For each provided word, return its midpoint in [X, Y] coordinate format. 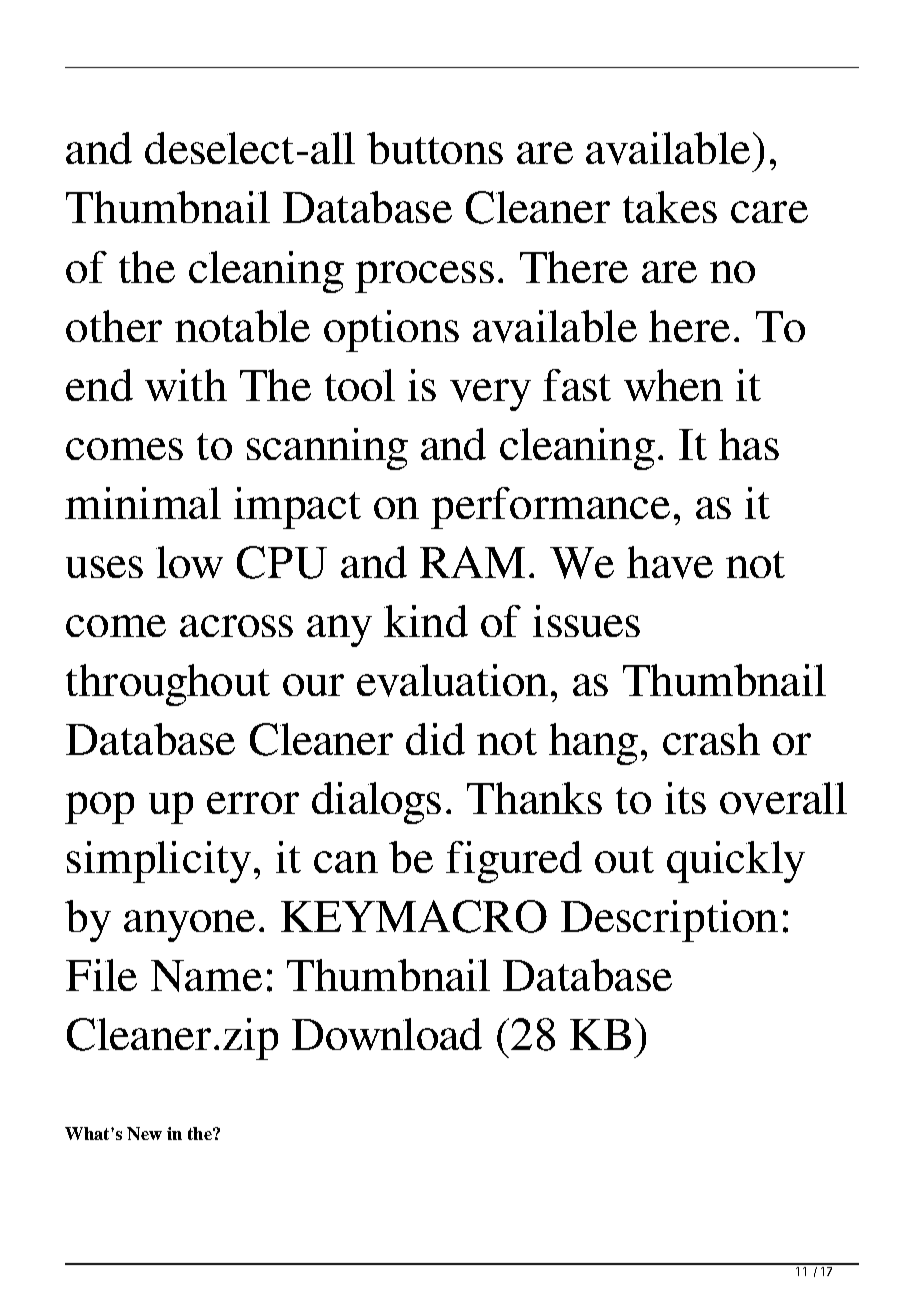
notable [242, 326]
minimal [143, 503]
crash [711, 739]
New [144, 1133]
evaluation [452, 680]
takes [670, 207]
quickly [736, 862]
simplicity [159, 862]
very [490, 395]
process [424, 277]
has [749, 444]
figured [514, 862]
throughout [168, 685]
